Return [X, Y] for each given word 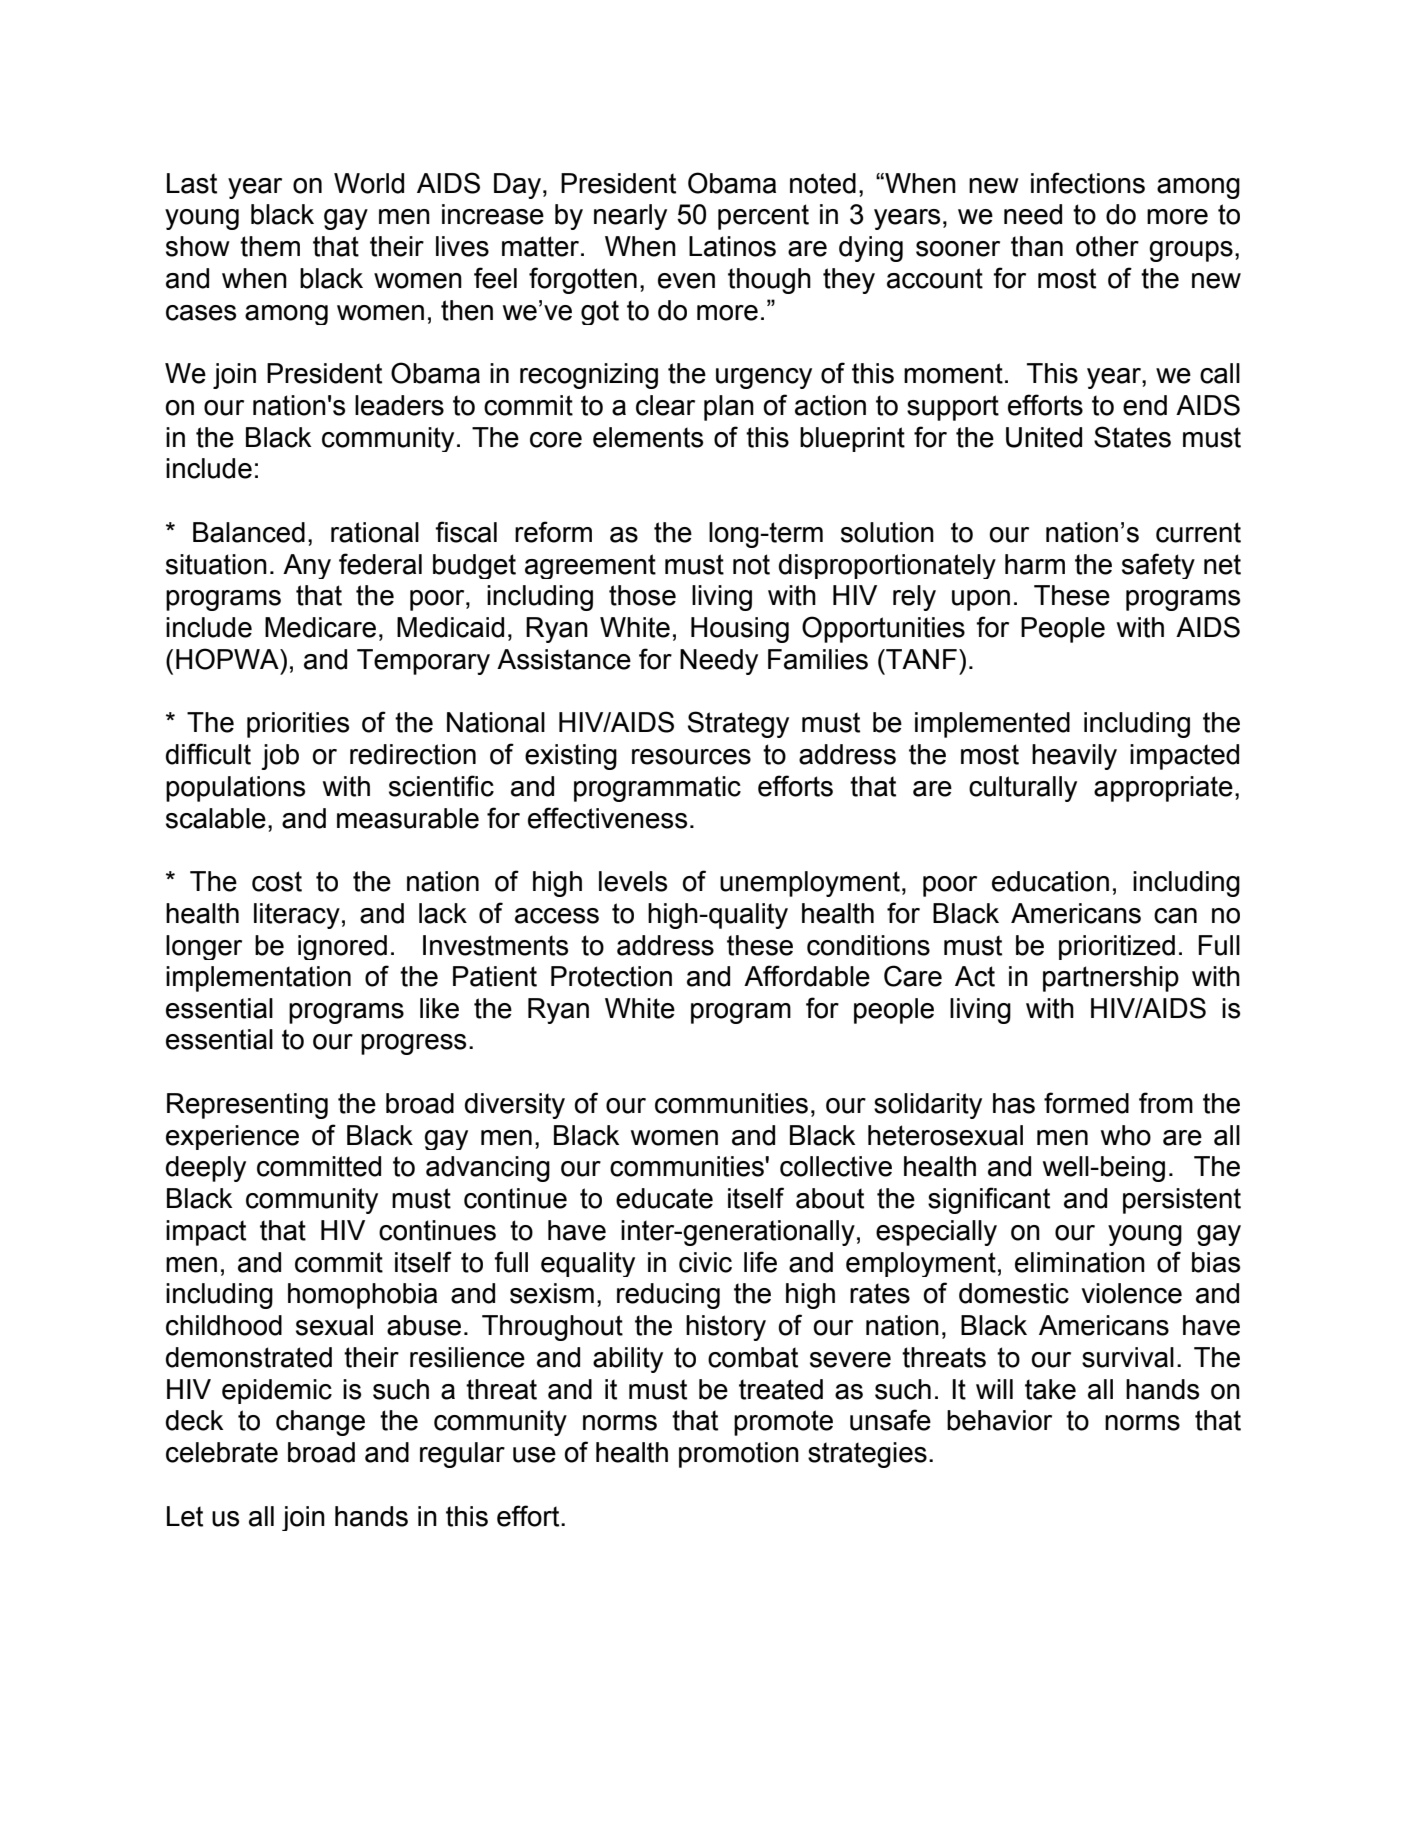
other [1107, 246]
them [270, 246]
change [320, 1423]
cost [277, 881]
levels [633, 881]
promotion [739, 1455]
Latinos [732, 246]
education [1050, 881]
